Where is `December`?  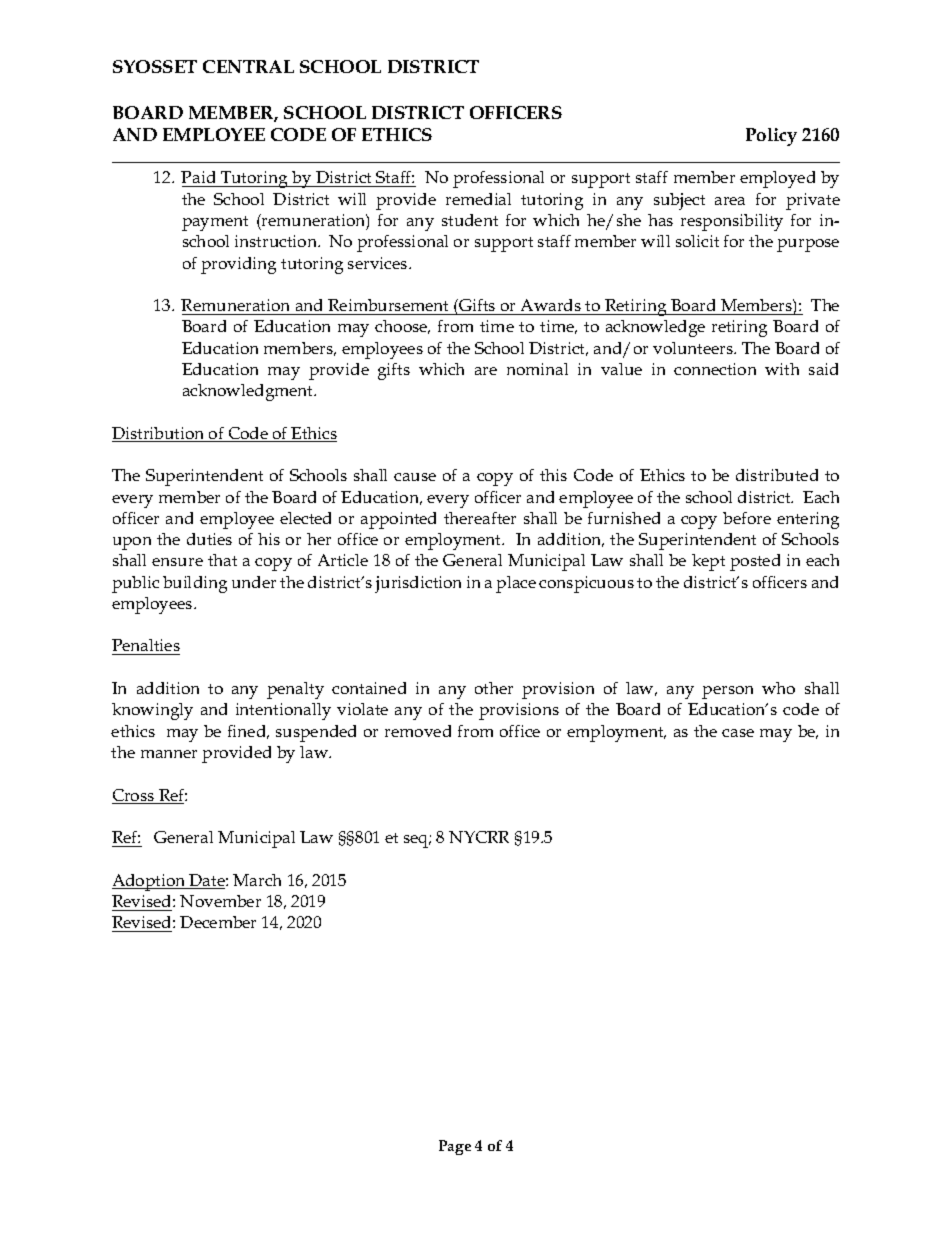
December is located at coordinates (218, 922).
